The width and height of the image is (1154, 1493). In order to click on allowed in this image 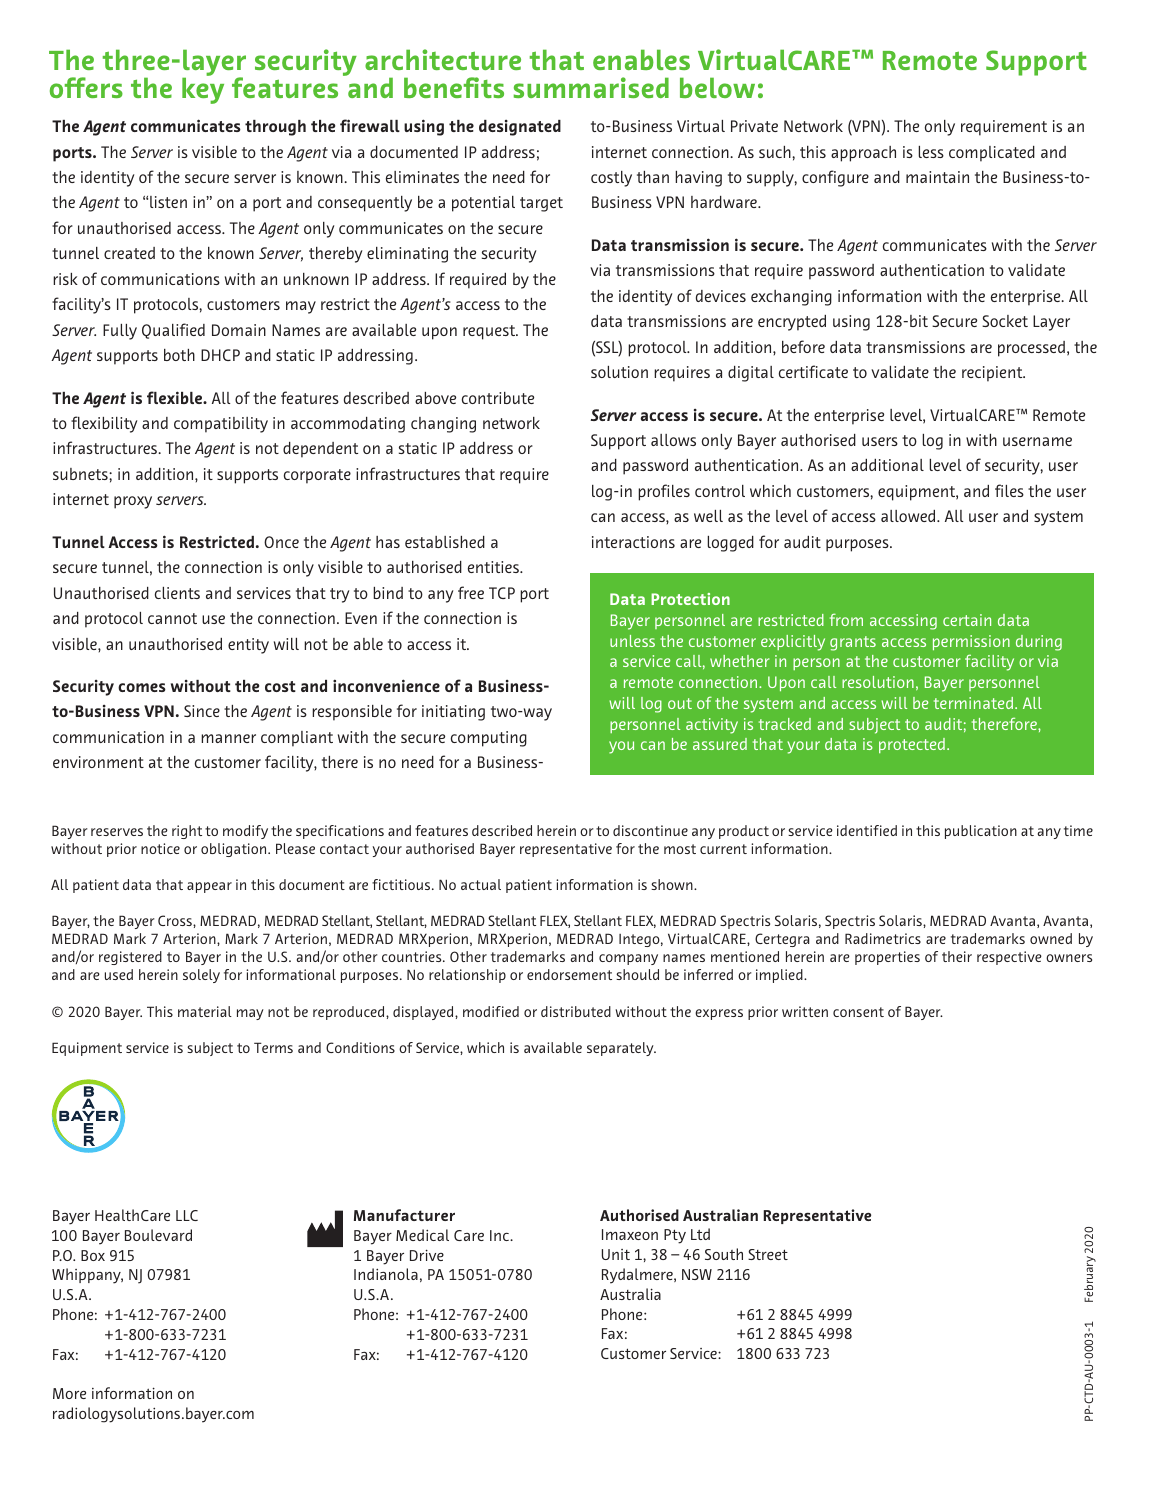, I will do `click(909, 516)`.
